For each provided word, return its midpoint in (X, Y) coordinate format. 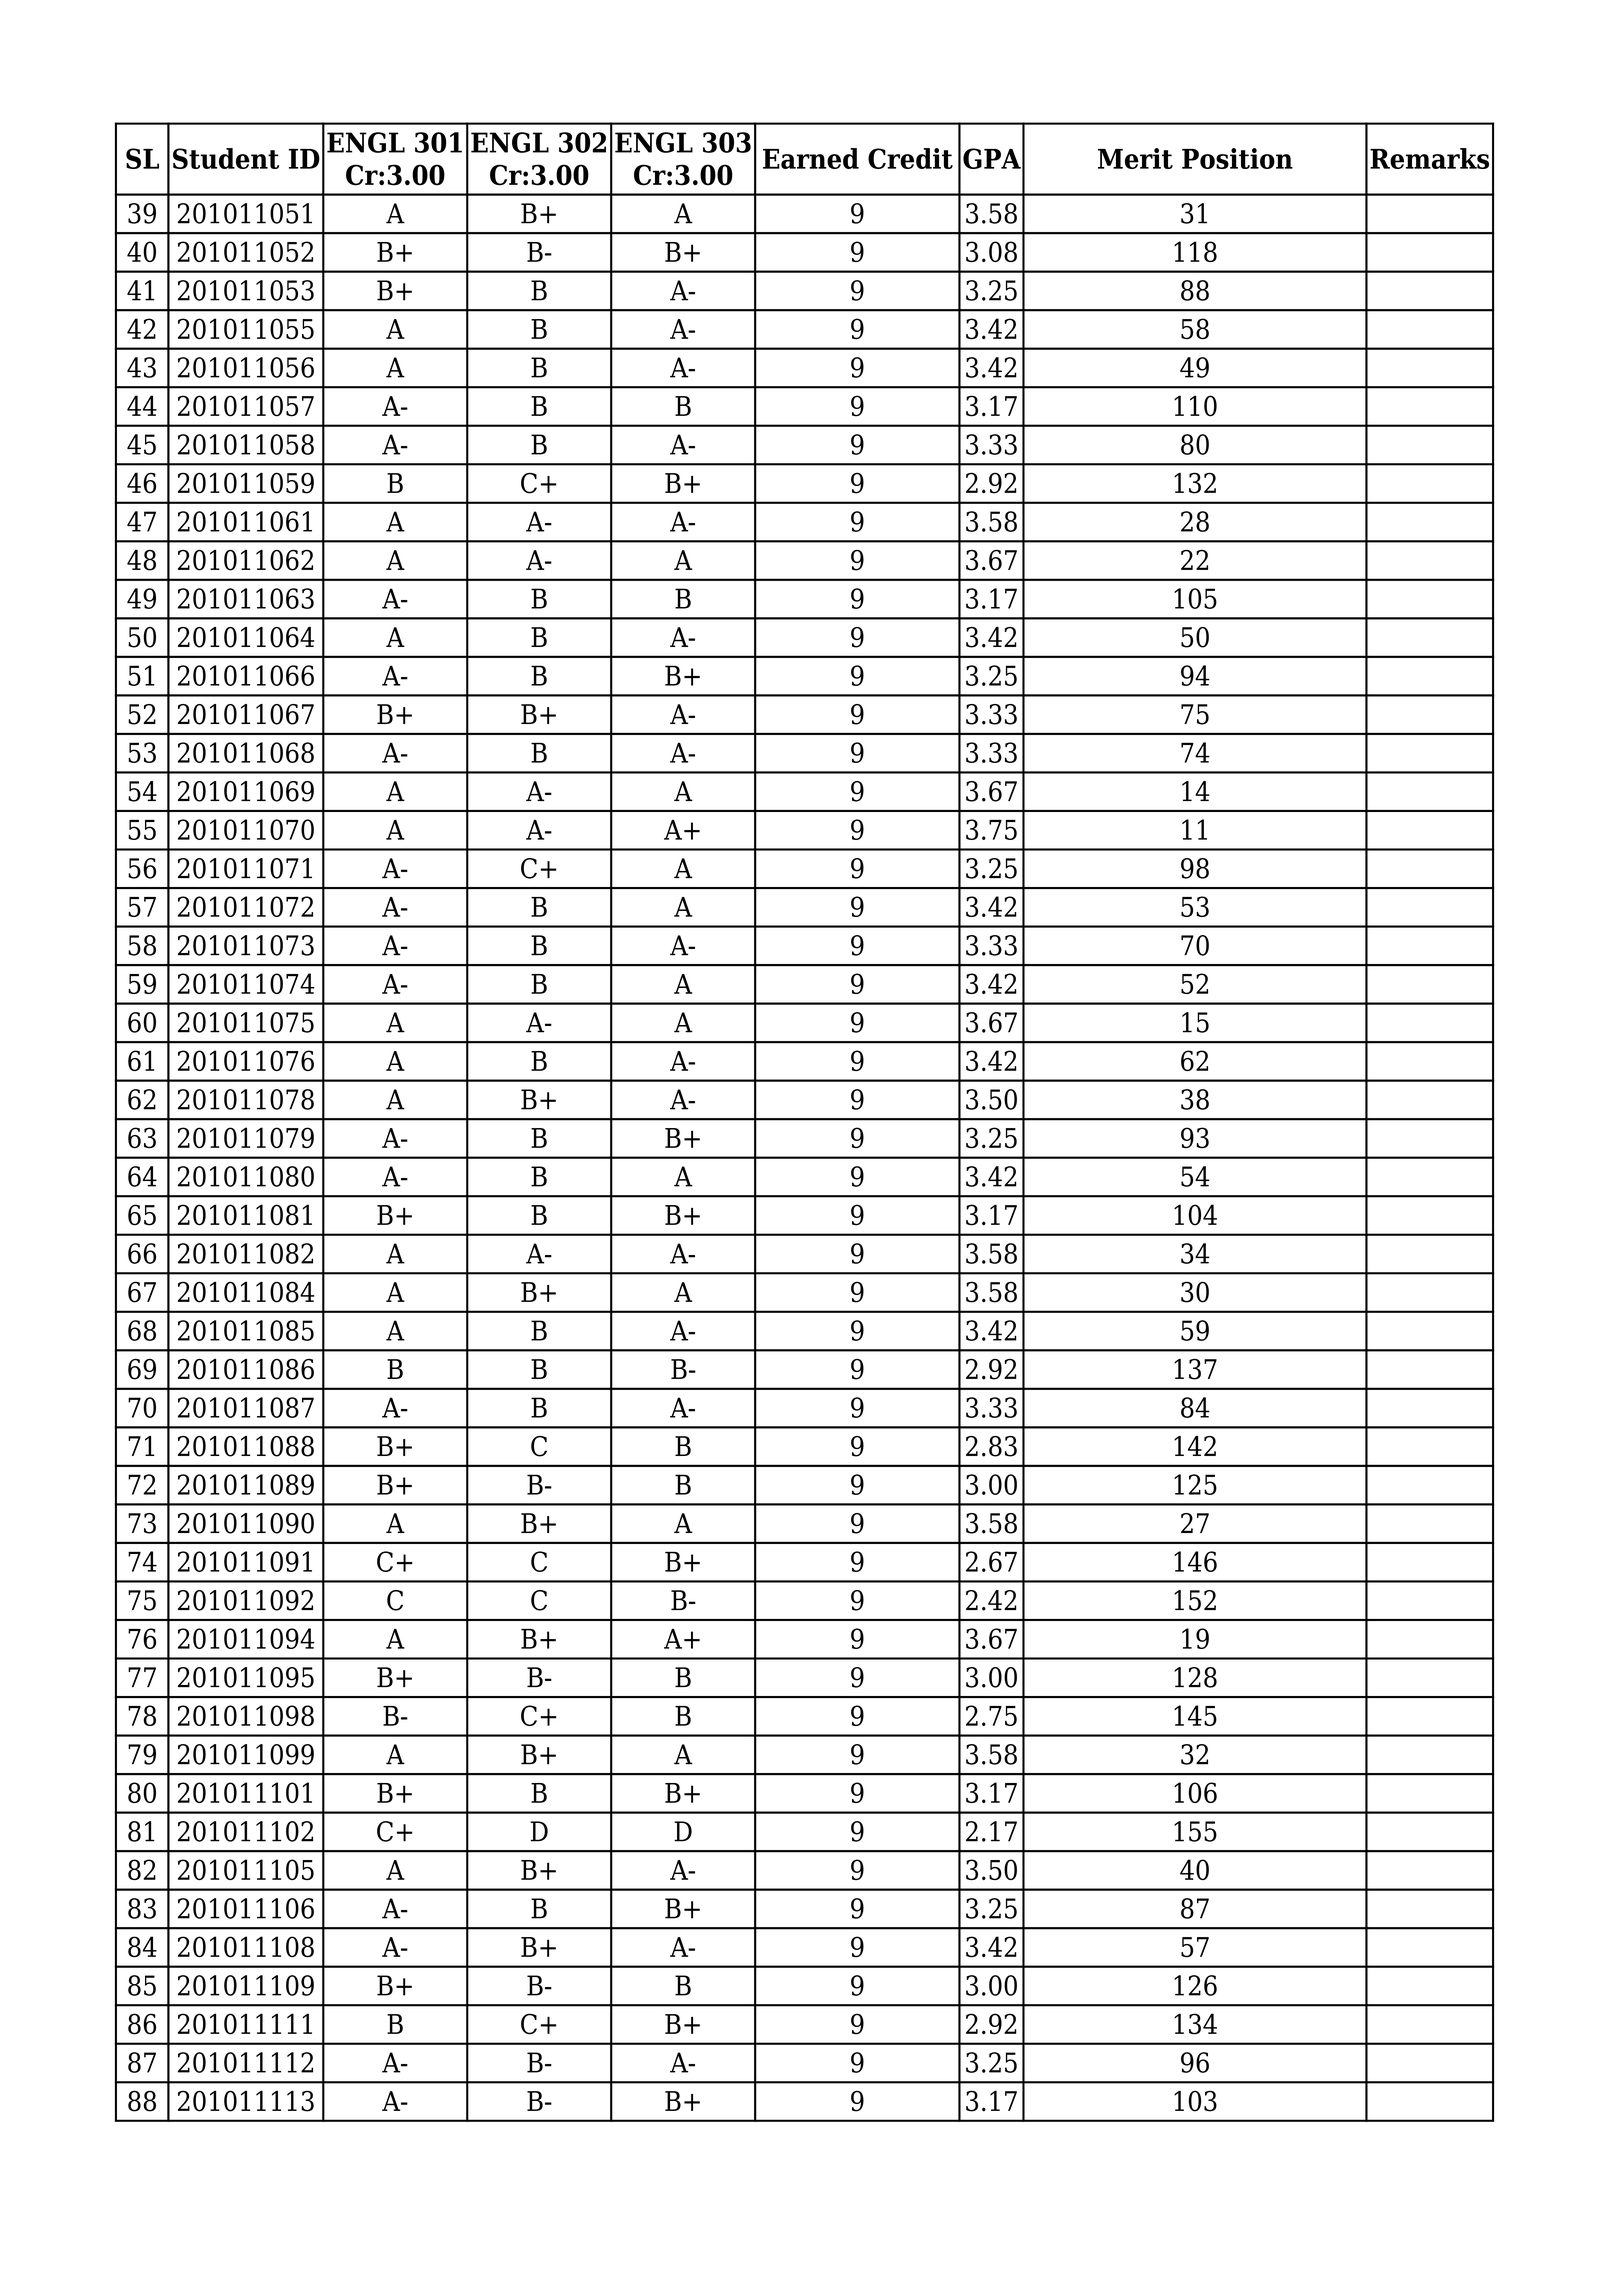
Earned (811, 158)
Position (1237, 158)
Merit (1135, 158)
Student (226, 158)
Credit (910, 158)
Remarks (1429, 158)
